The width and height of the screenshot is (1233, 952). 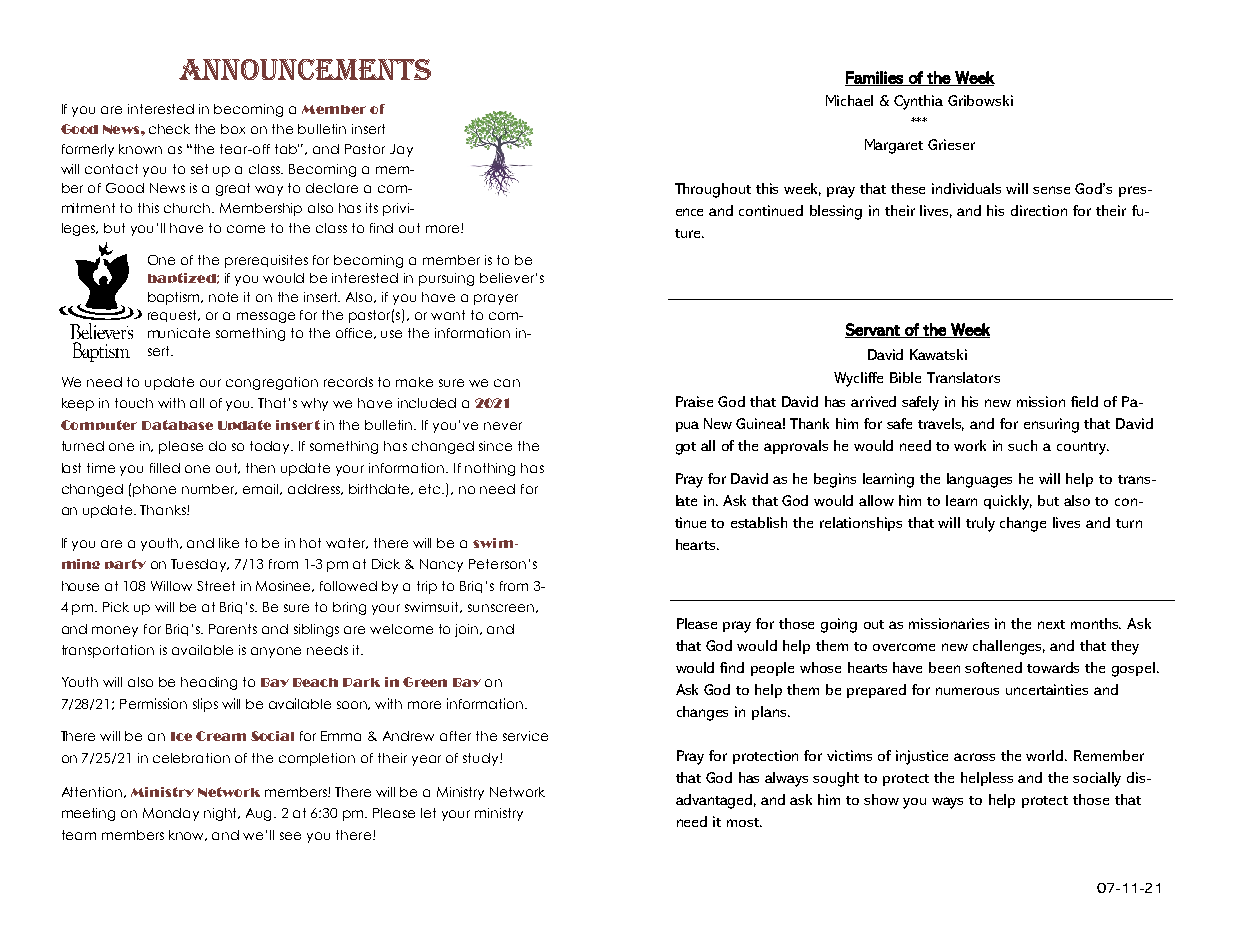 I want to click on note, so click(x=223, y=297).
